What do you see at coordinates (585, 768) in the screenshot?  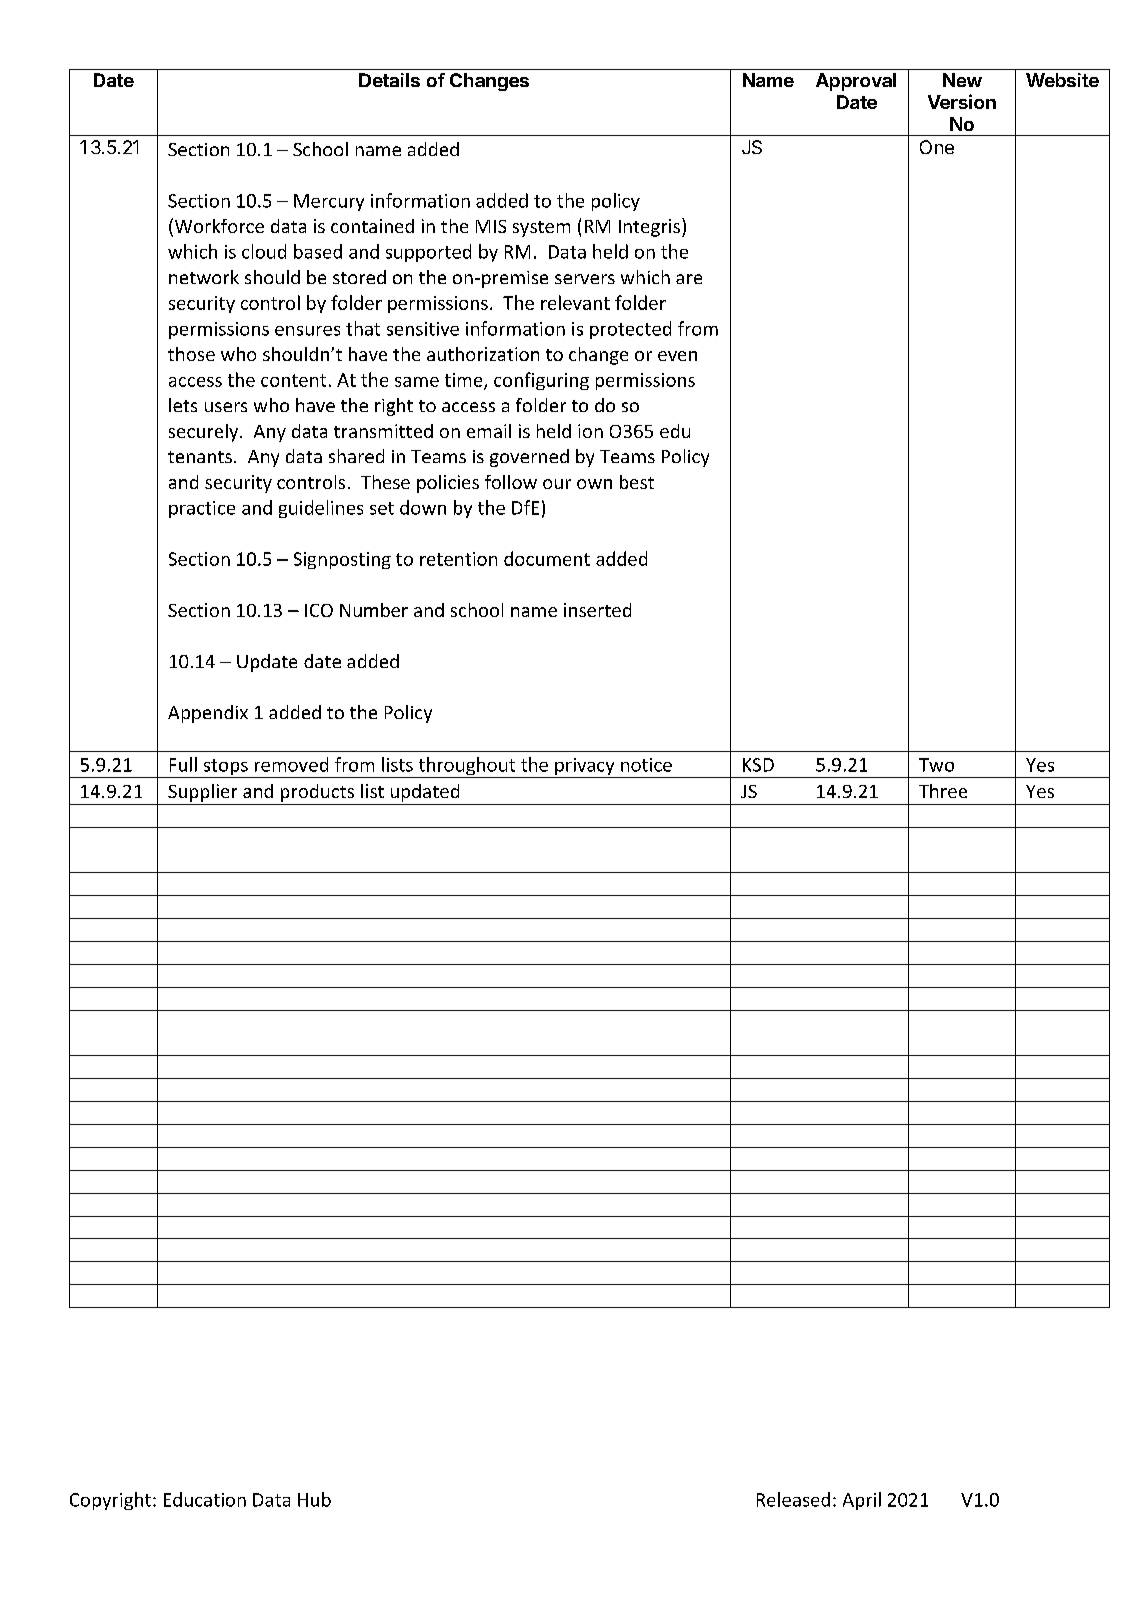 I see `privacy` at bounding box center [585, 768].
